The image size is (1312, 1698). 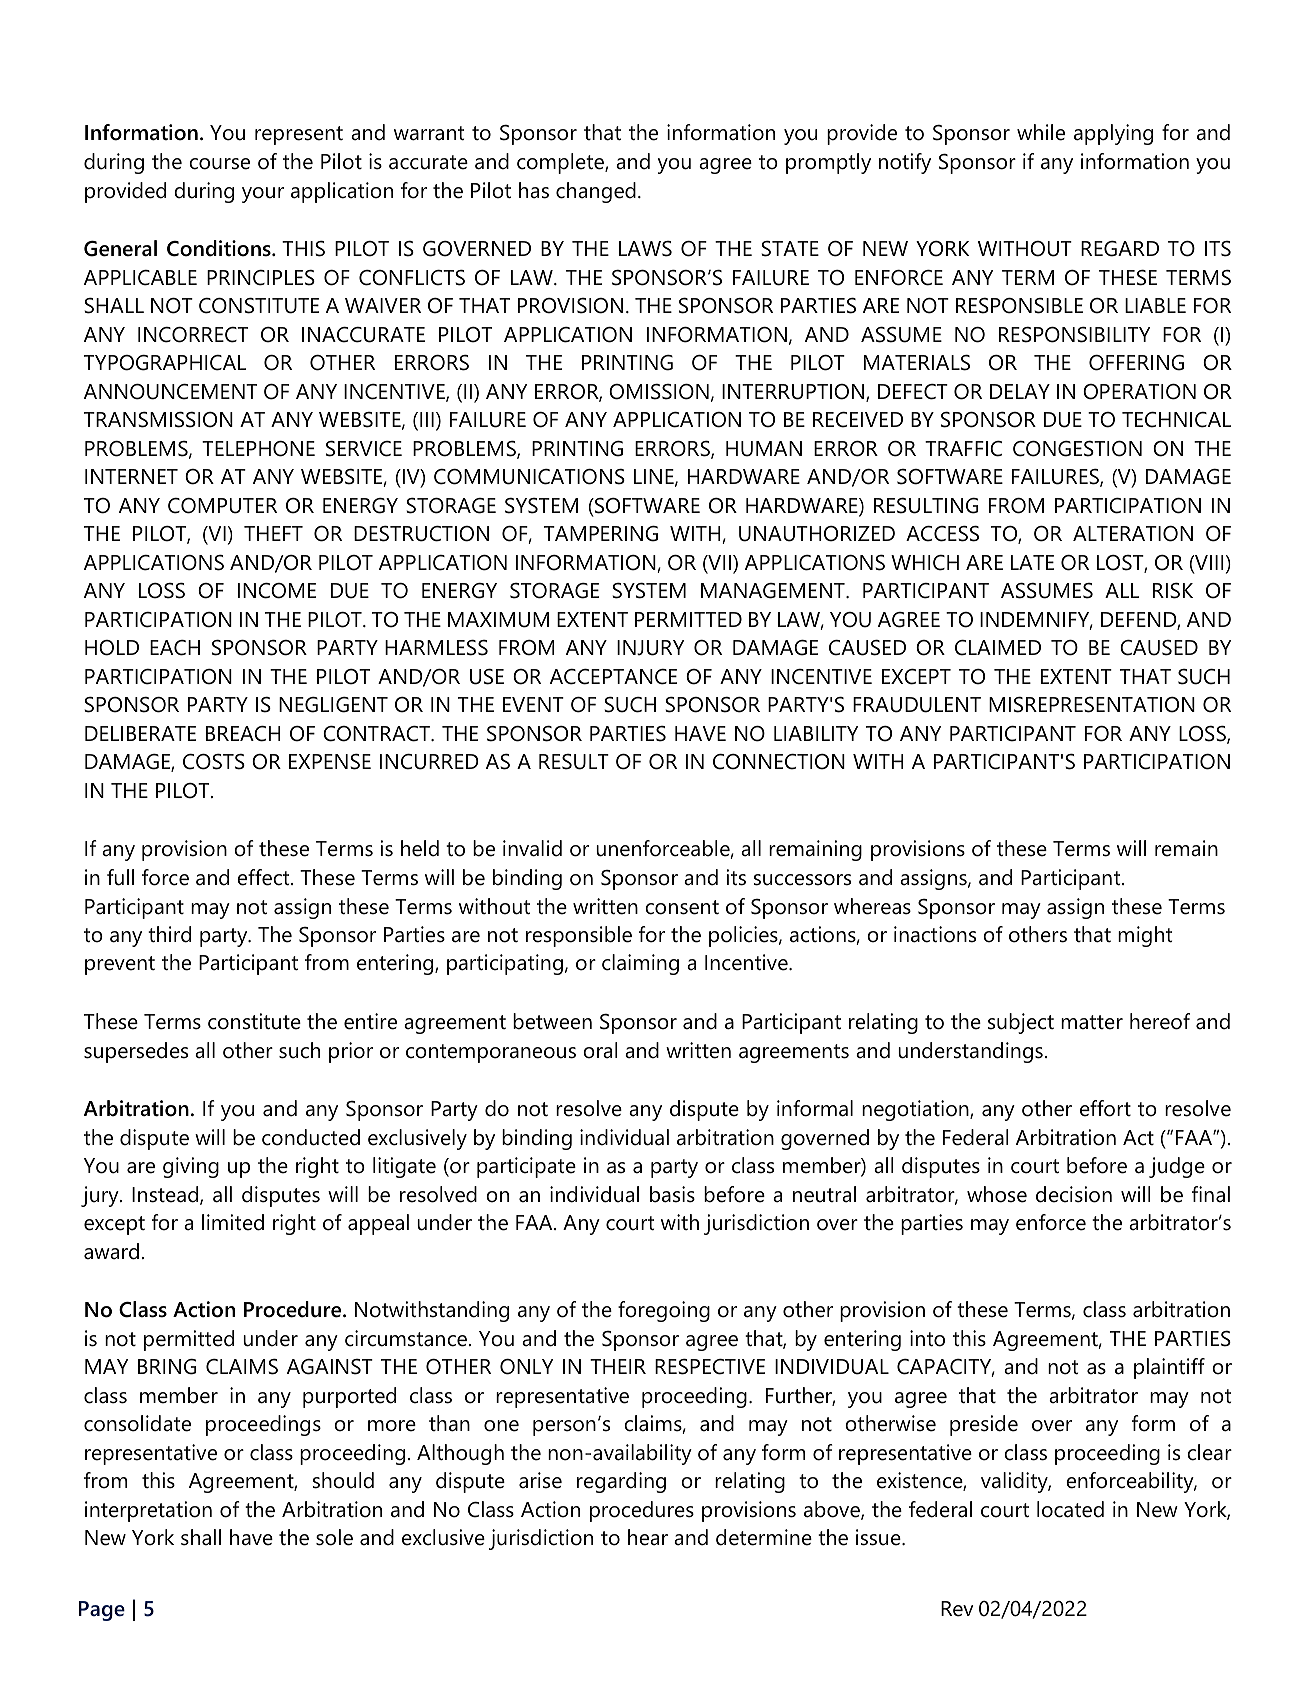 I want to click on CLAIMED, so click(x=998, y=648).
